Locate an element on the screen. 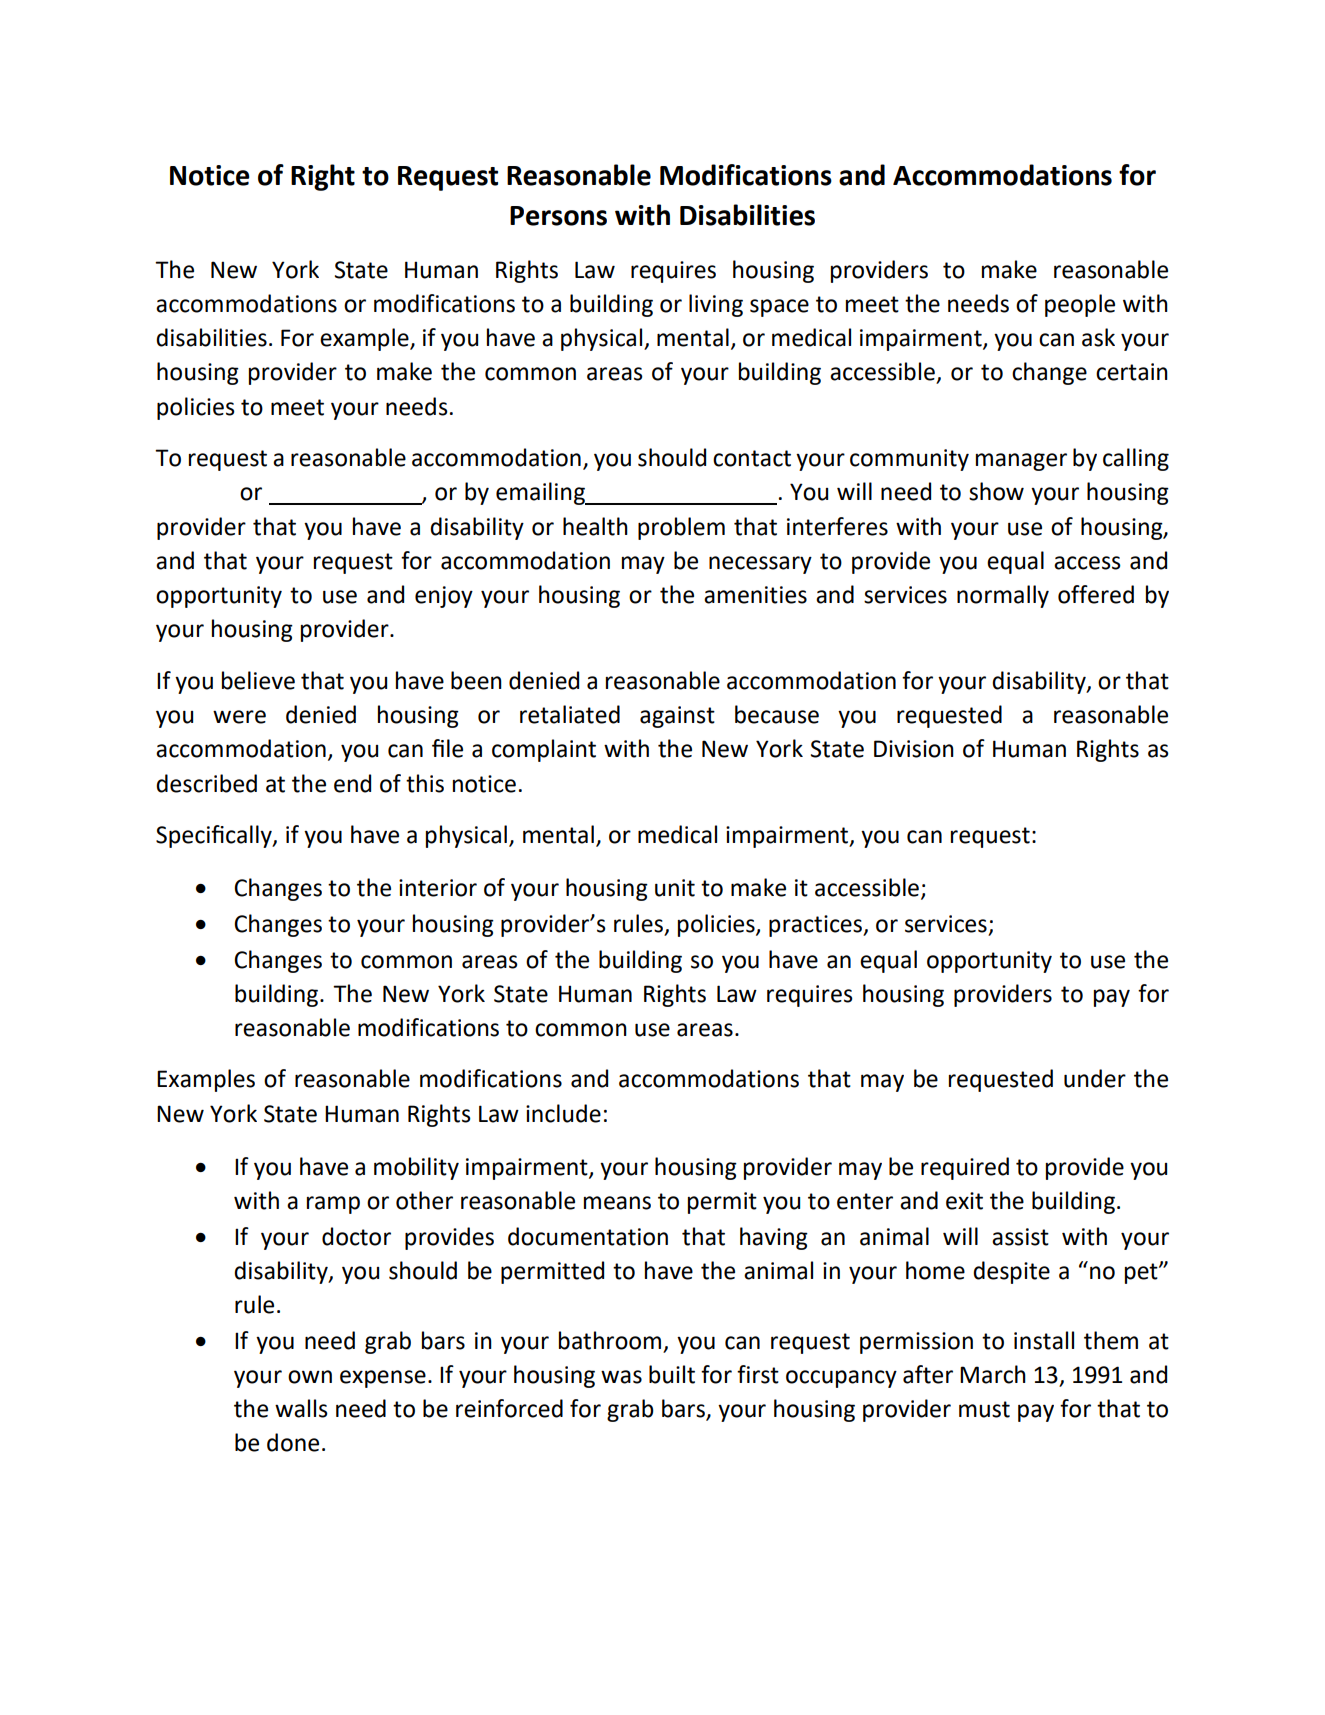 Image resolution: width=1325 pixels, height=1715 pixels. people is located at coordinates (1080, 305).
